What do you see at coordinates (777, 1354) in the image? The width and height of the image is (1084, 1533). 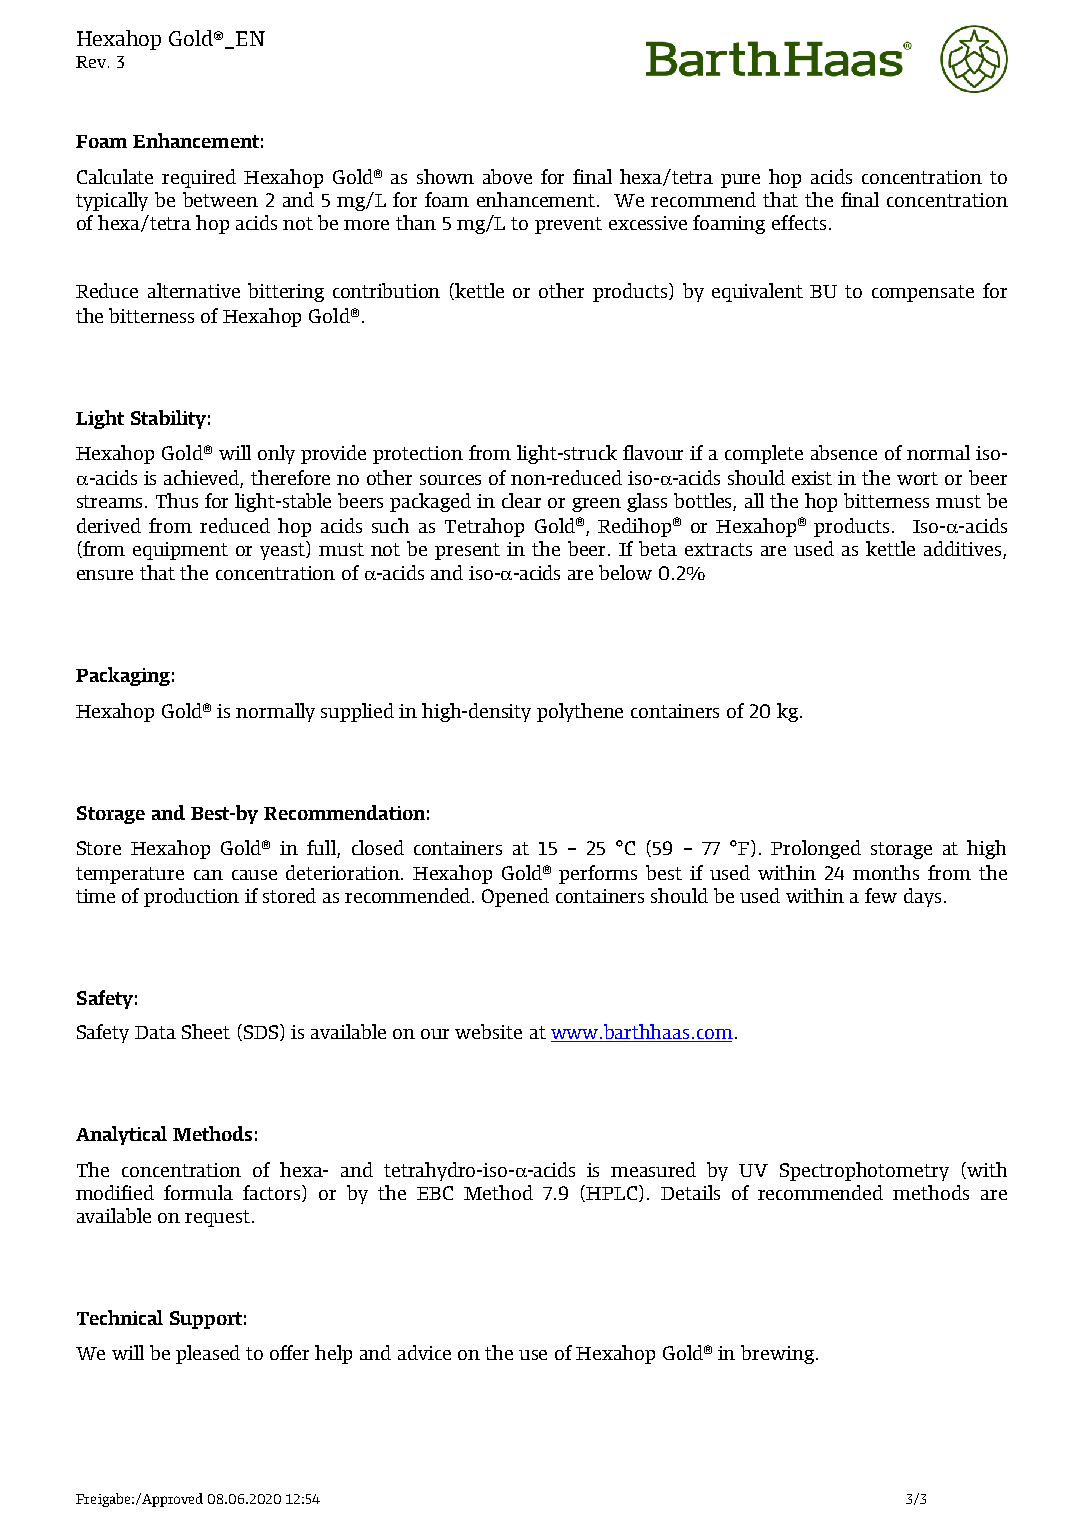 I see `brewing` at bounding box center [777, 1354].
